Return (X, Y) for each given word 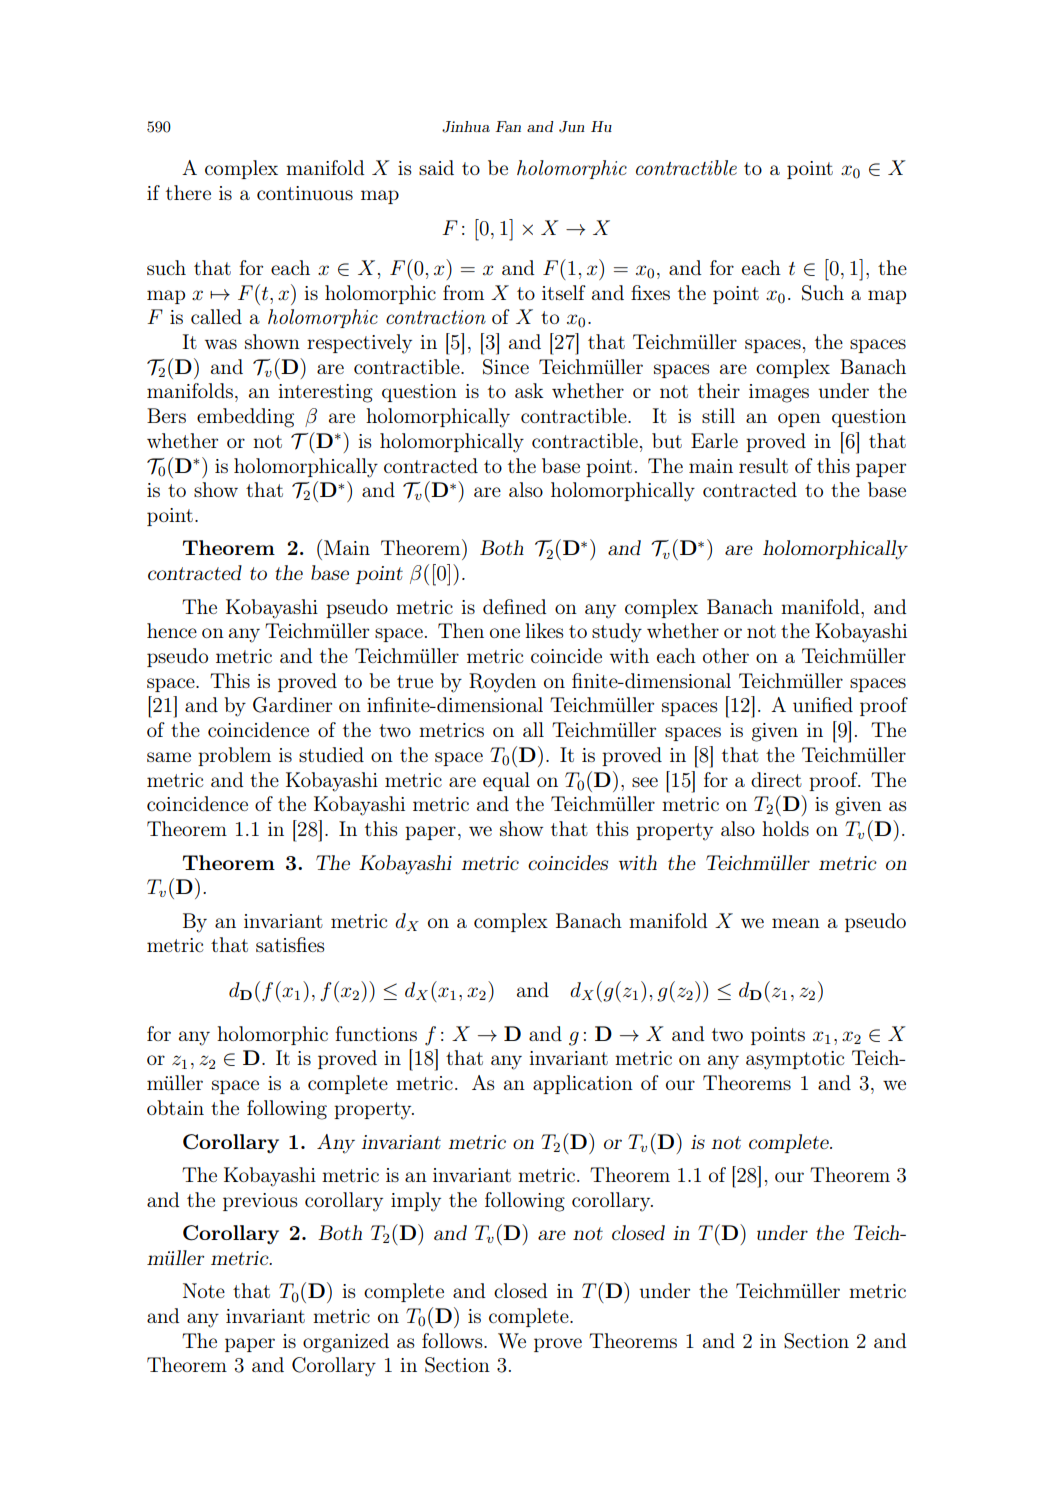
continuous (305, 193)
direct (776, 779)
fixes (650, 292)
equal (506, 781)
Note (204, 1290)
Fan (508, 126)
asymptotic (795, 1060)
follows (453, 1340)
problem (234, 756)
